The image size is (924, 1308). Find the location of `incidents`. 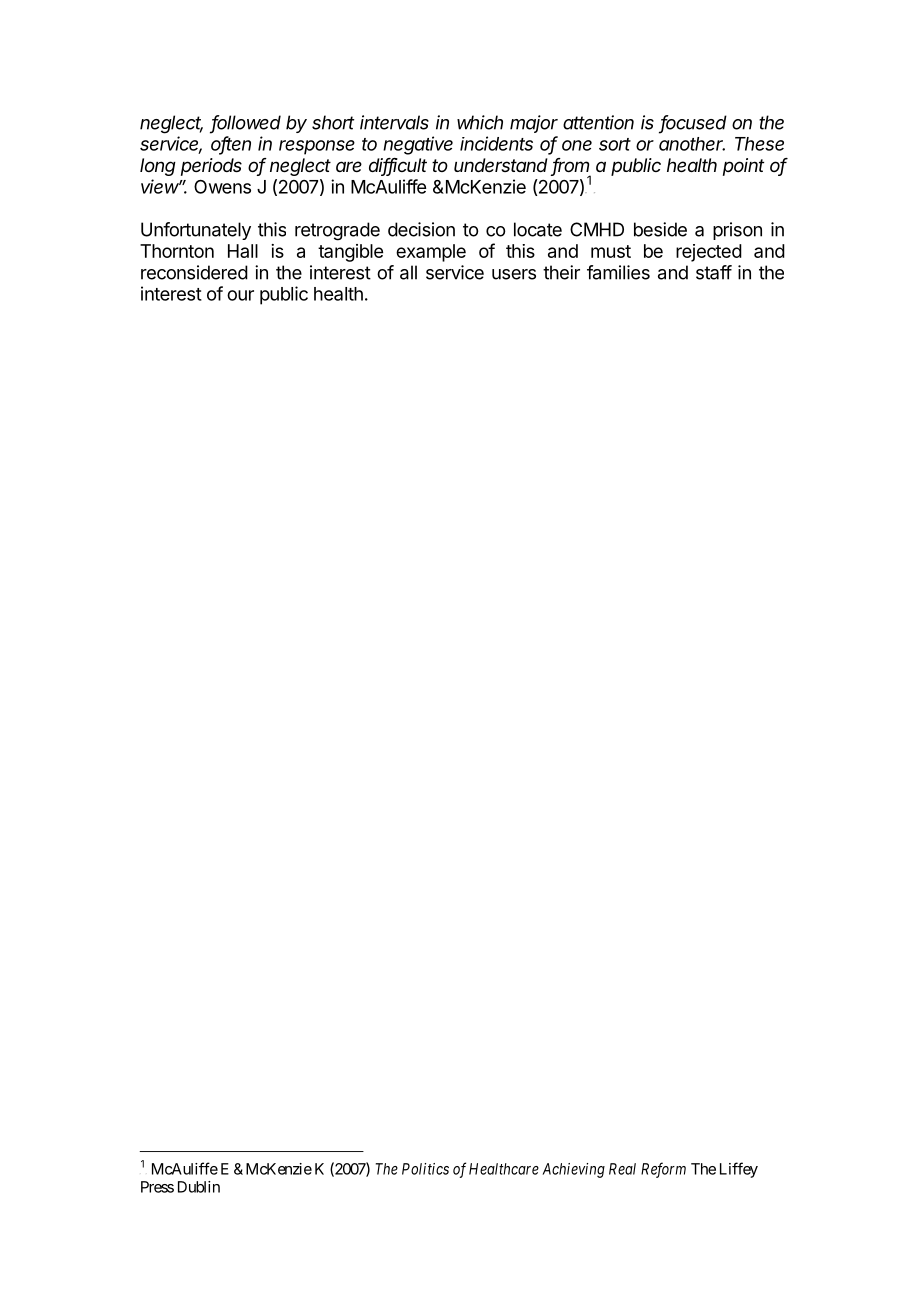

incidents is located at coordinates (496, 143).
